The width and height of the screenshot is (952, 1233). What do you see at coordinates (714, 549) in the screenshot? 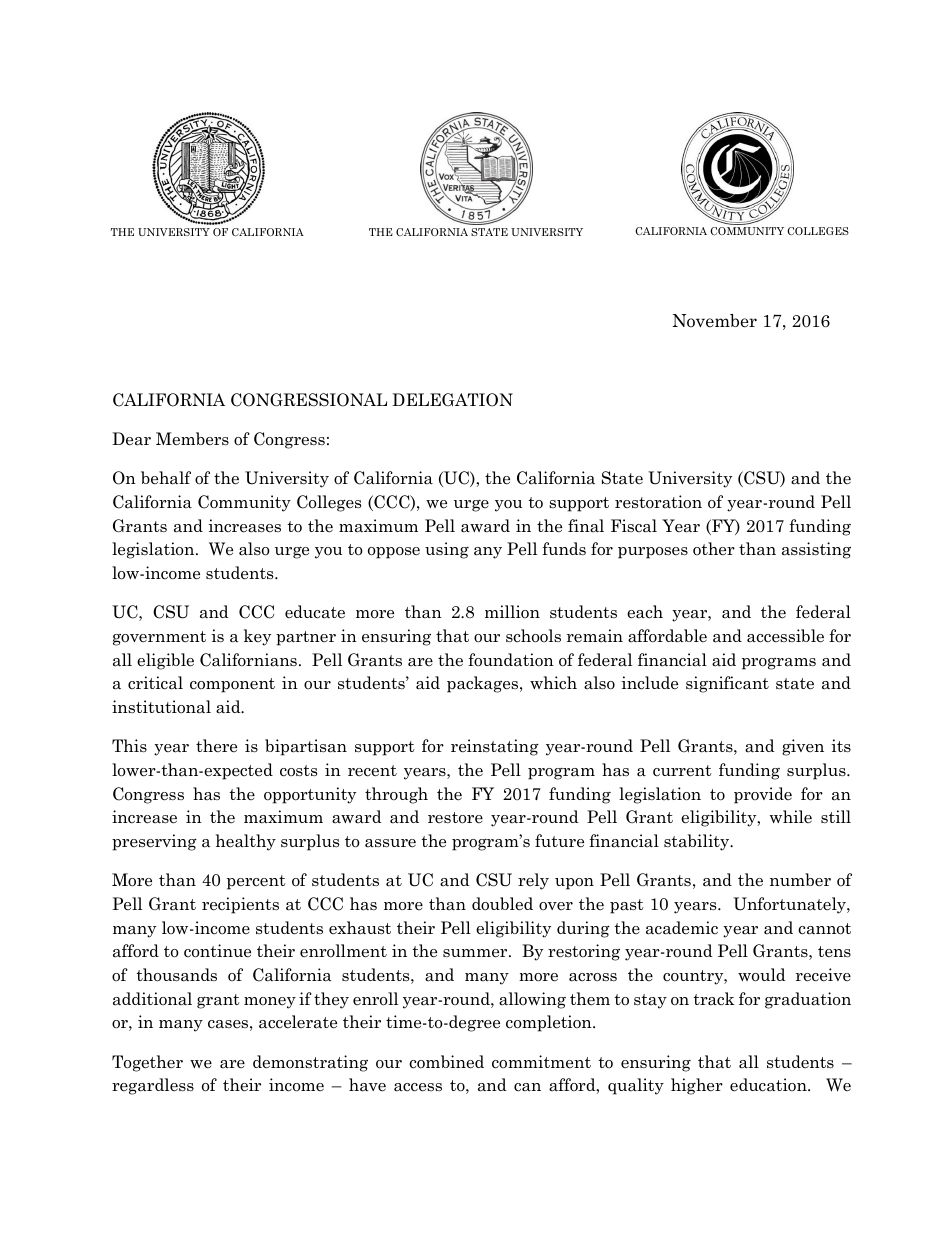
I see `other` at bounding box center [714, 549].
